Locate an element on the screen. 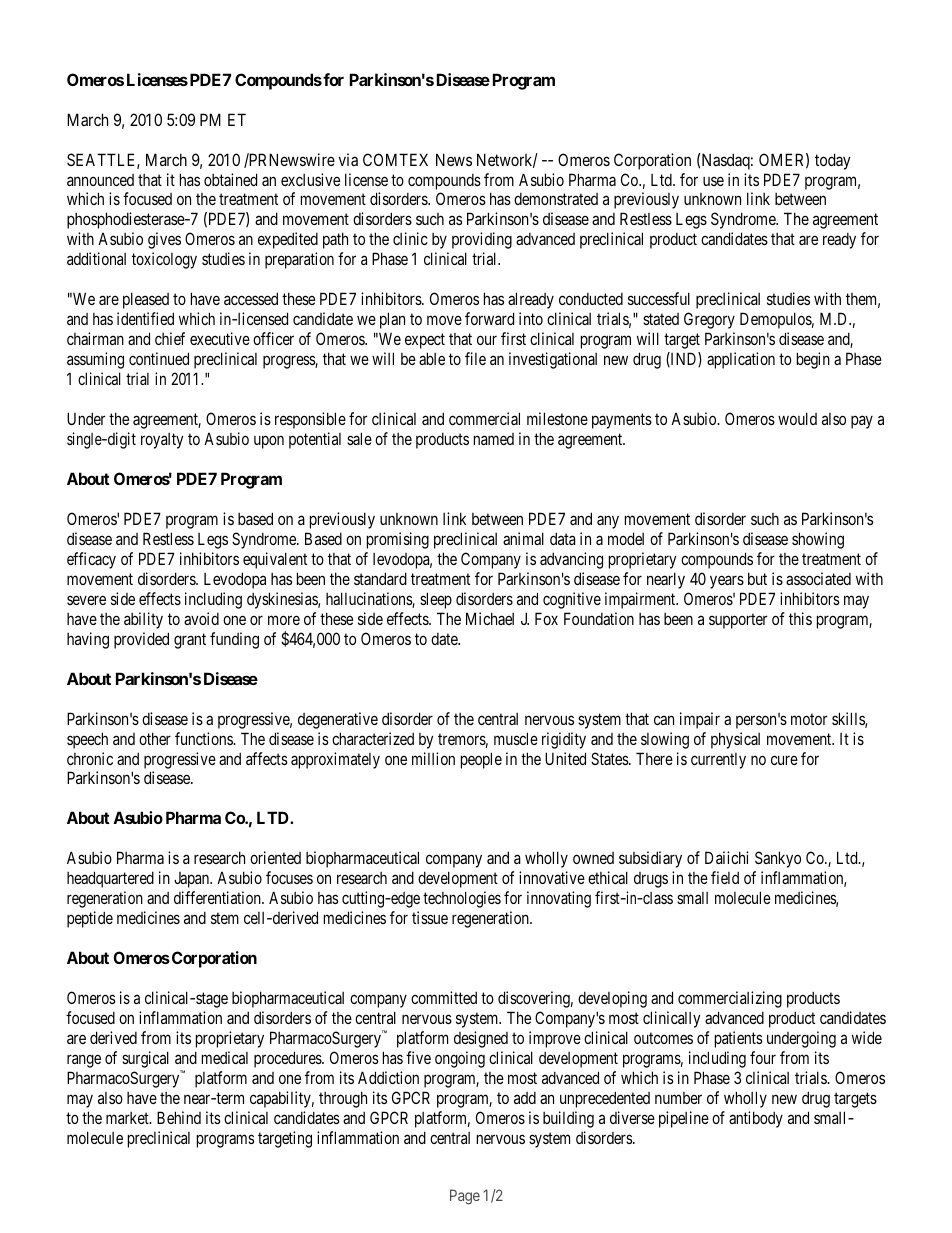 This screenshot has width=952, height=1233. antibody is located at coordinates (756, 1119).
